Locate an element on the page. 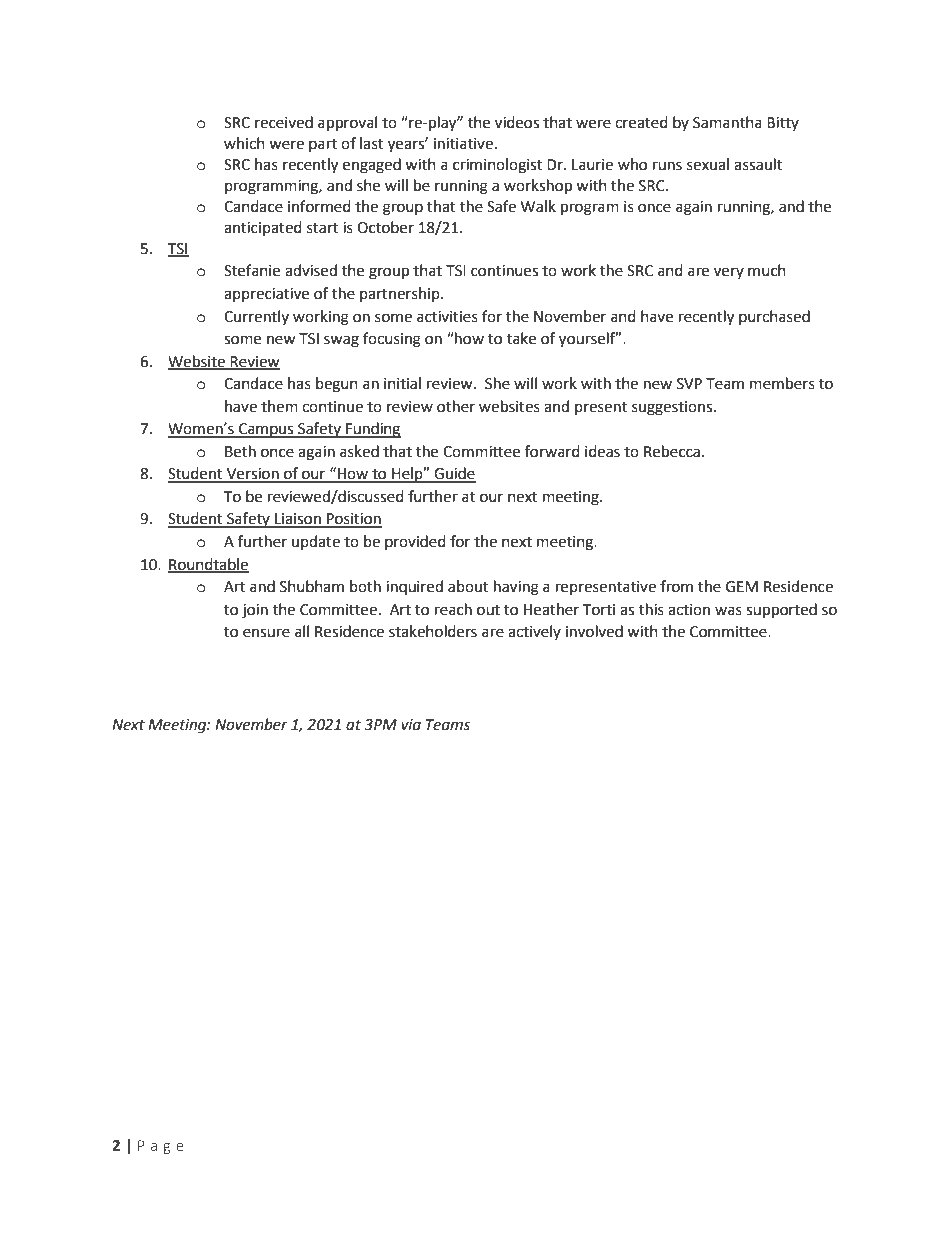 The image size is (952, 1233). reach is located at coordinates (453, 609).
